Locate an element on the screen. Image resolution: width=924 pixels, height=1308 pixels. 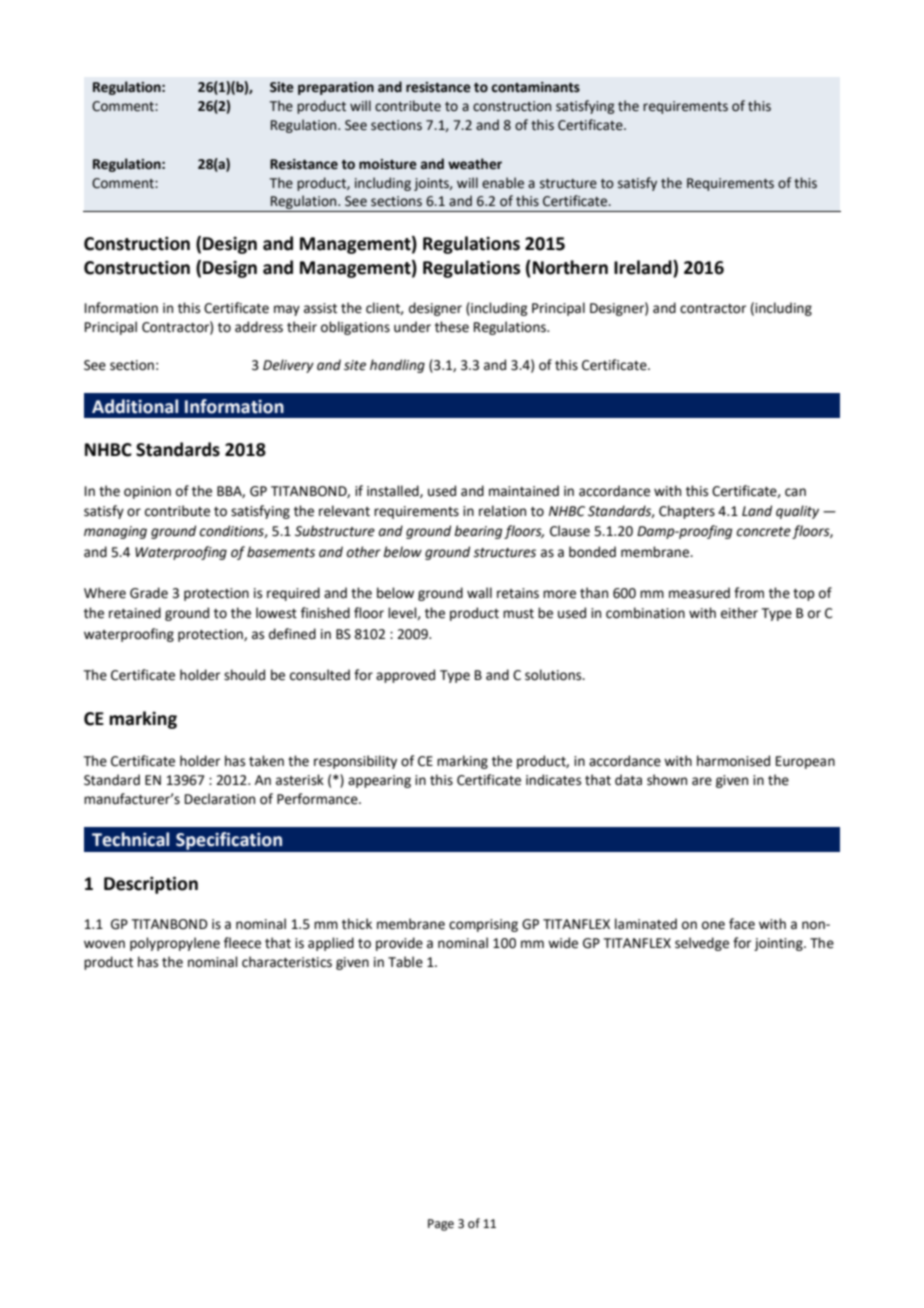
harmonised is located at coordinates (733, 761).
